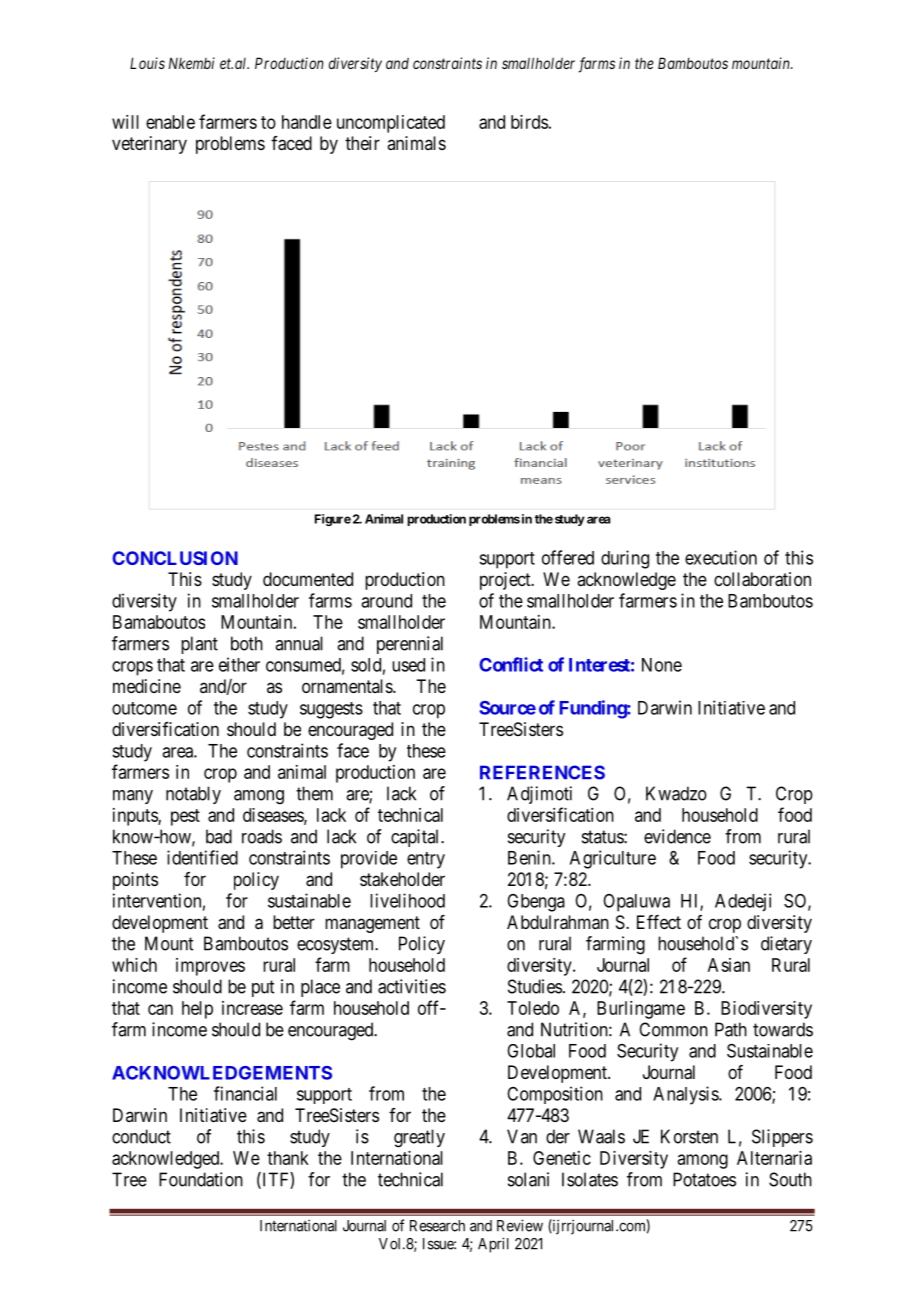 The image size is (924, 1308). I want to click on Research, so click(437, 1226).
